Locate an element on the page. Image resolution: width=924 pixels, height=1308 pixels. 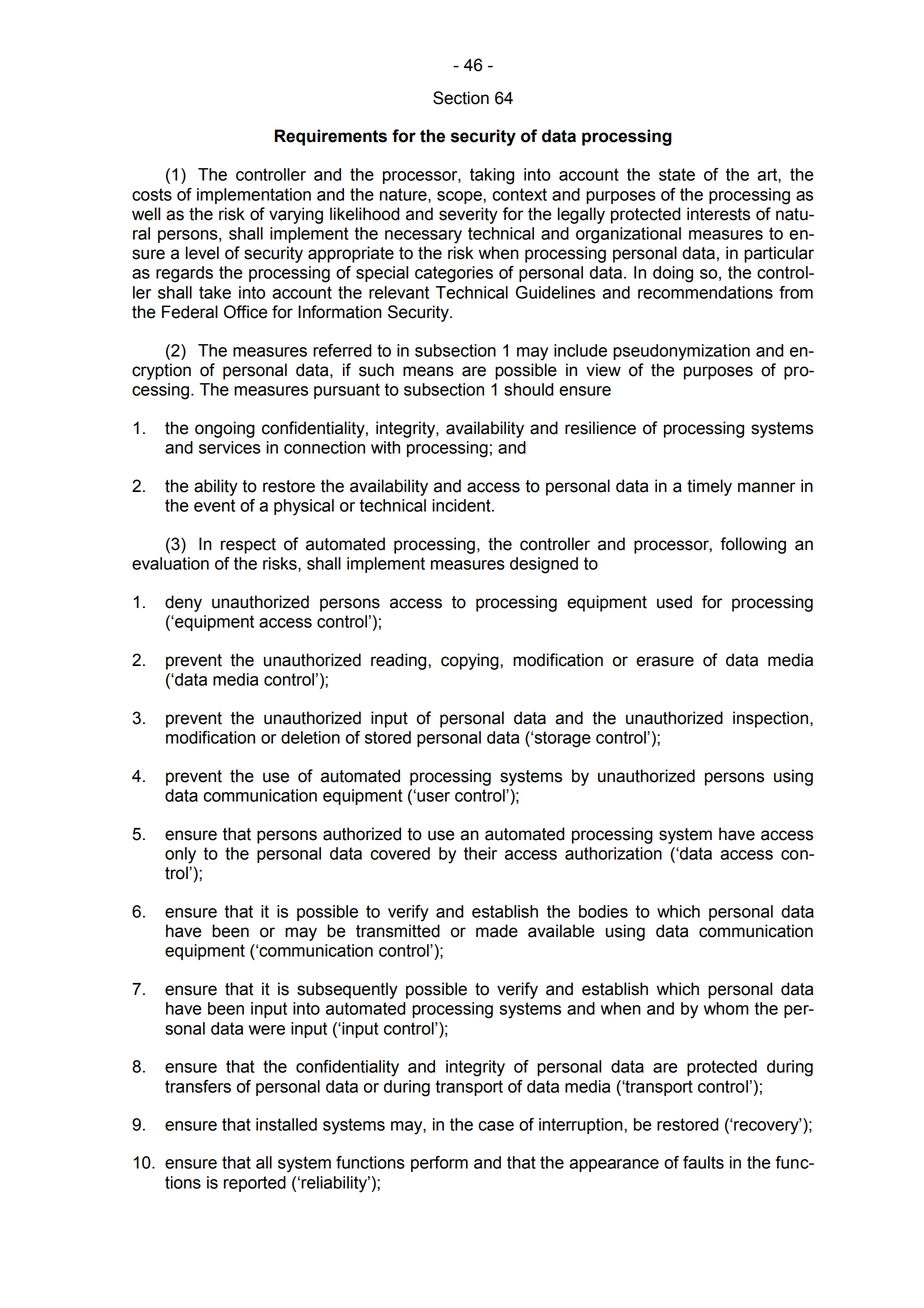
their is located at coordinates (480, 853).
